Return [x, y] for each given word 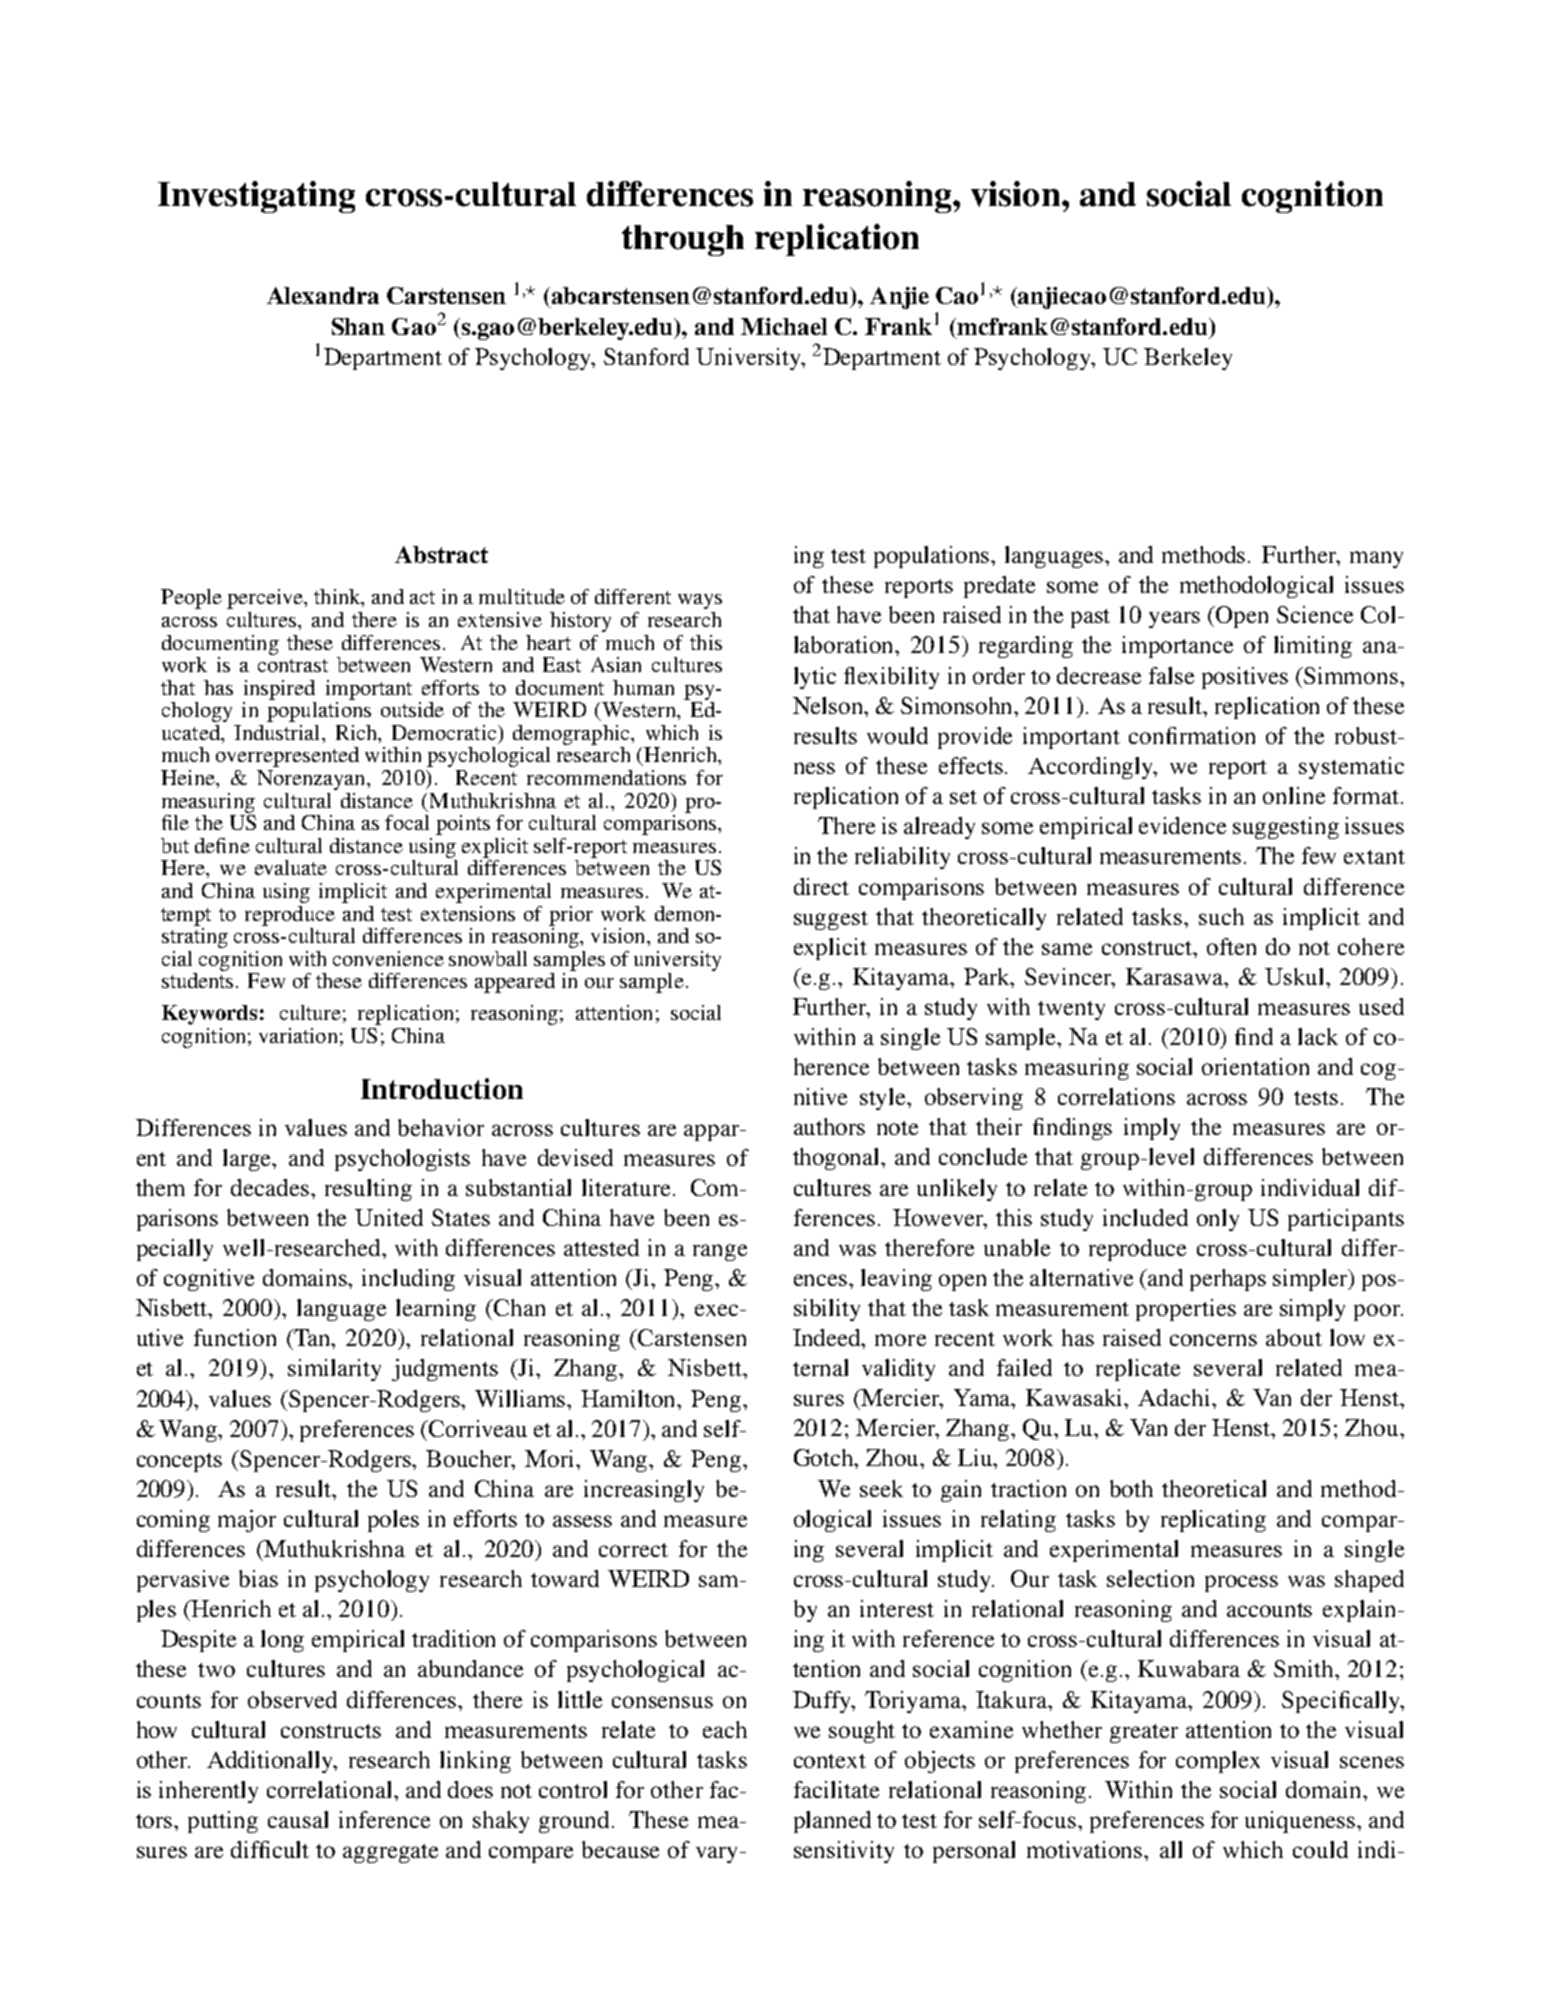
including [408, 1280]
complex [1218, 1762]
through [683, 240]
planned [832, 1822]
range [720, 1252]
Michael [784, 326]
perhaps [1228, 1280]
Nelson [829, 705]
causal [298, 1819]
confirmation [1192, 735]
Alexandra [323, 295]
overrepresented [287, 757]
